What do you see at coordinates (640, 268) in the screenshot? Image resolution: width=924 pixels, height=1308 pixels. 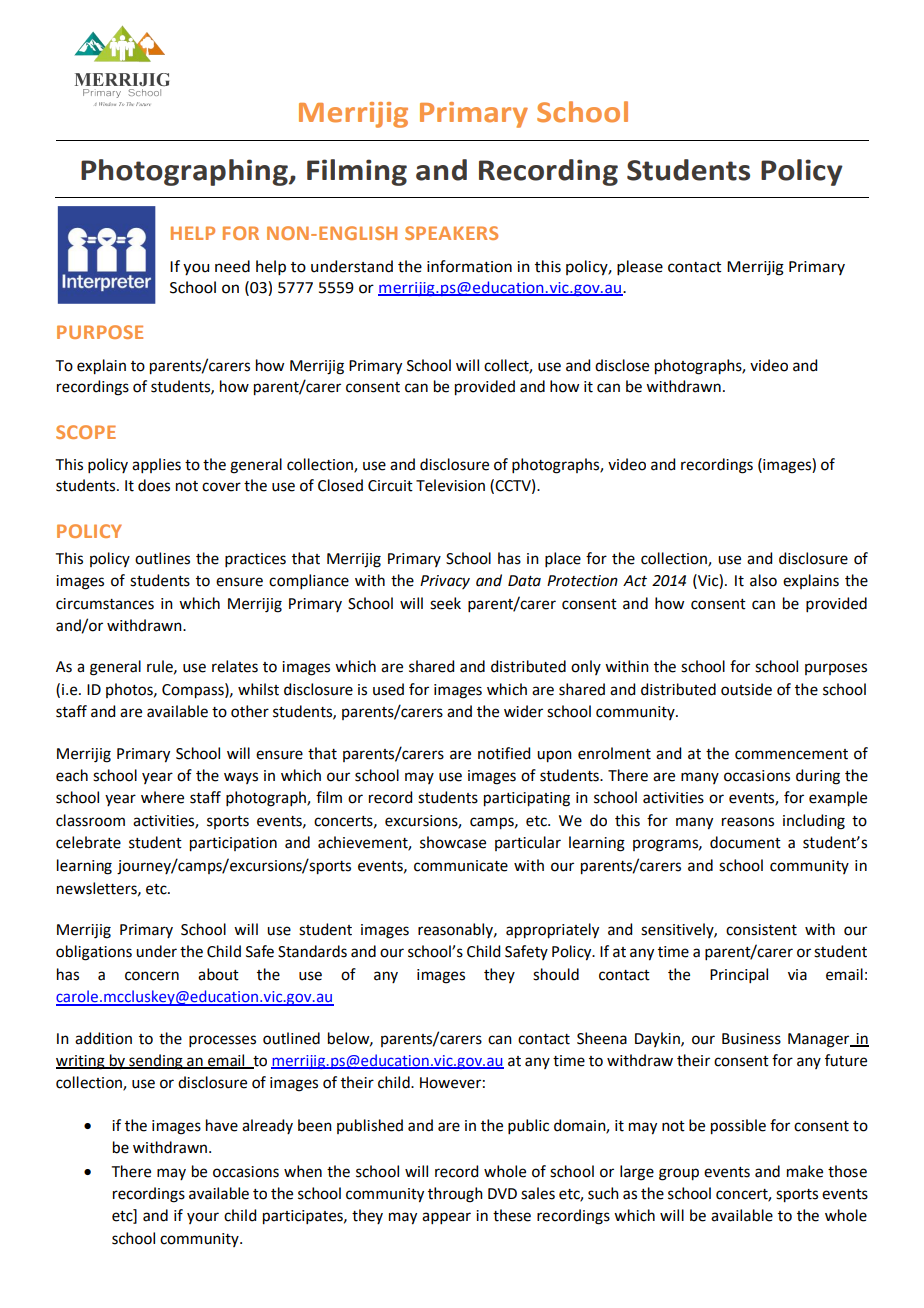 I see `please` at bounding box center [640, 268].
